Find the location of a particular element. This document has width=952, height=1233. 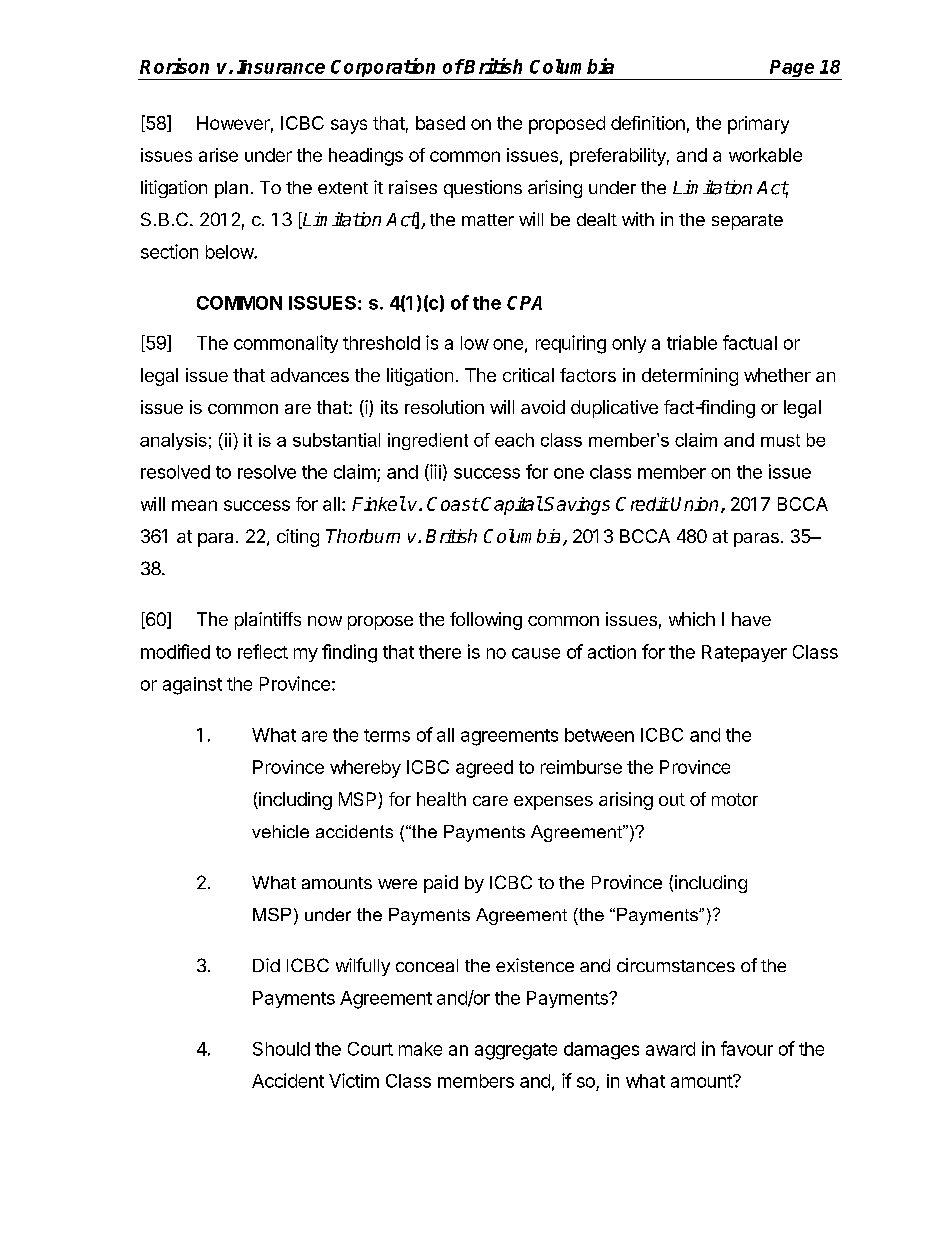

Should is located at coordinates (281, 1049).
